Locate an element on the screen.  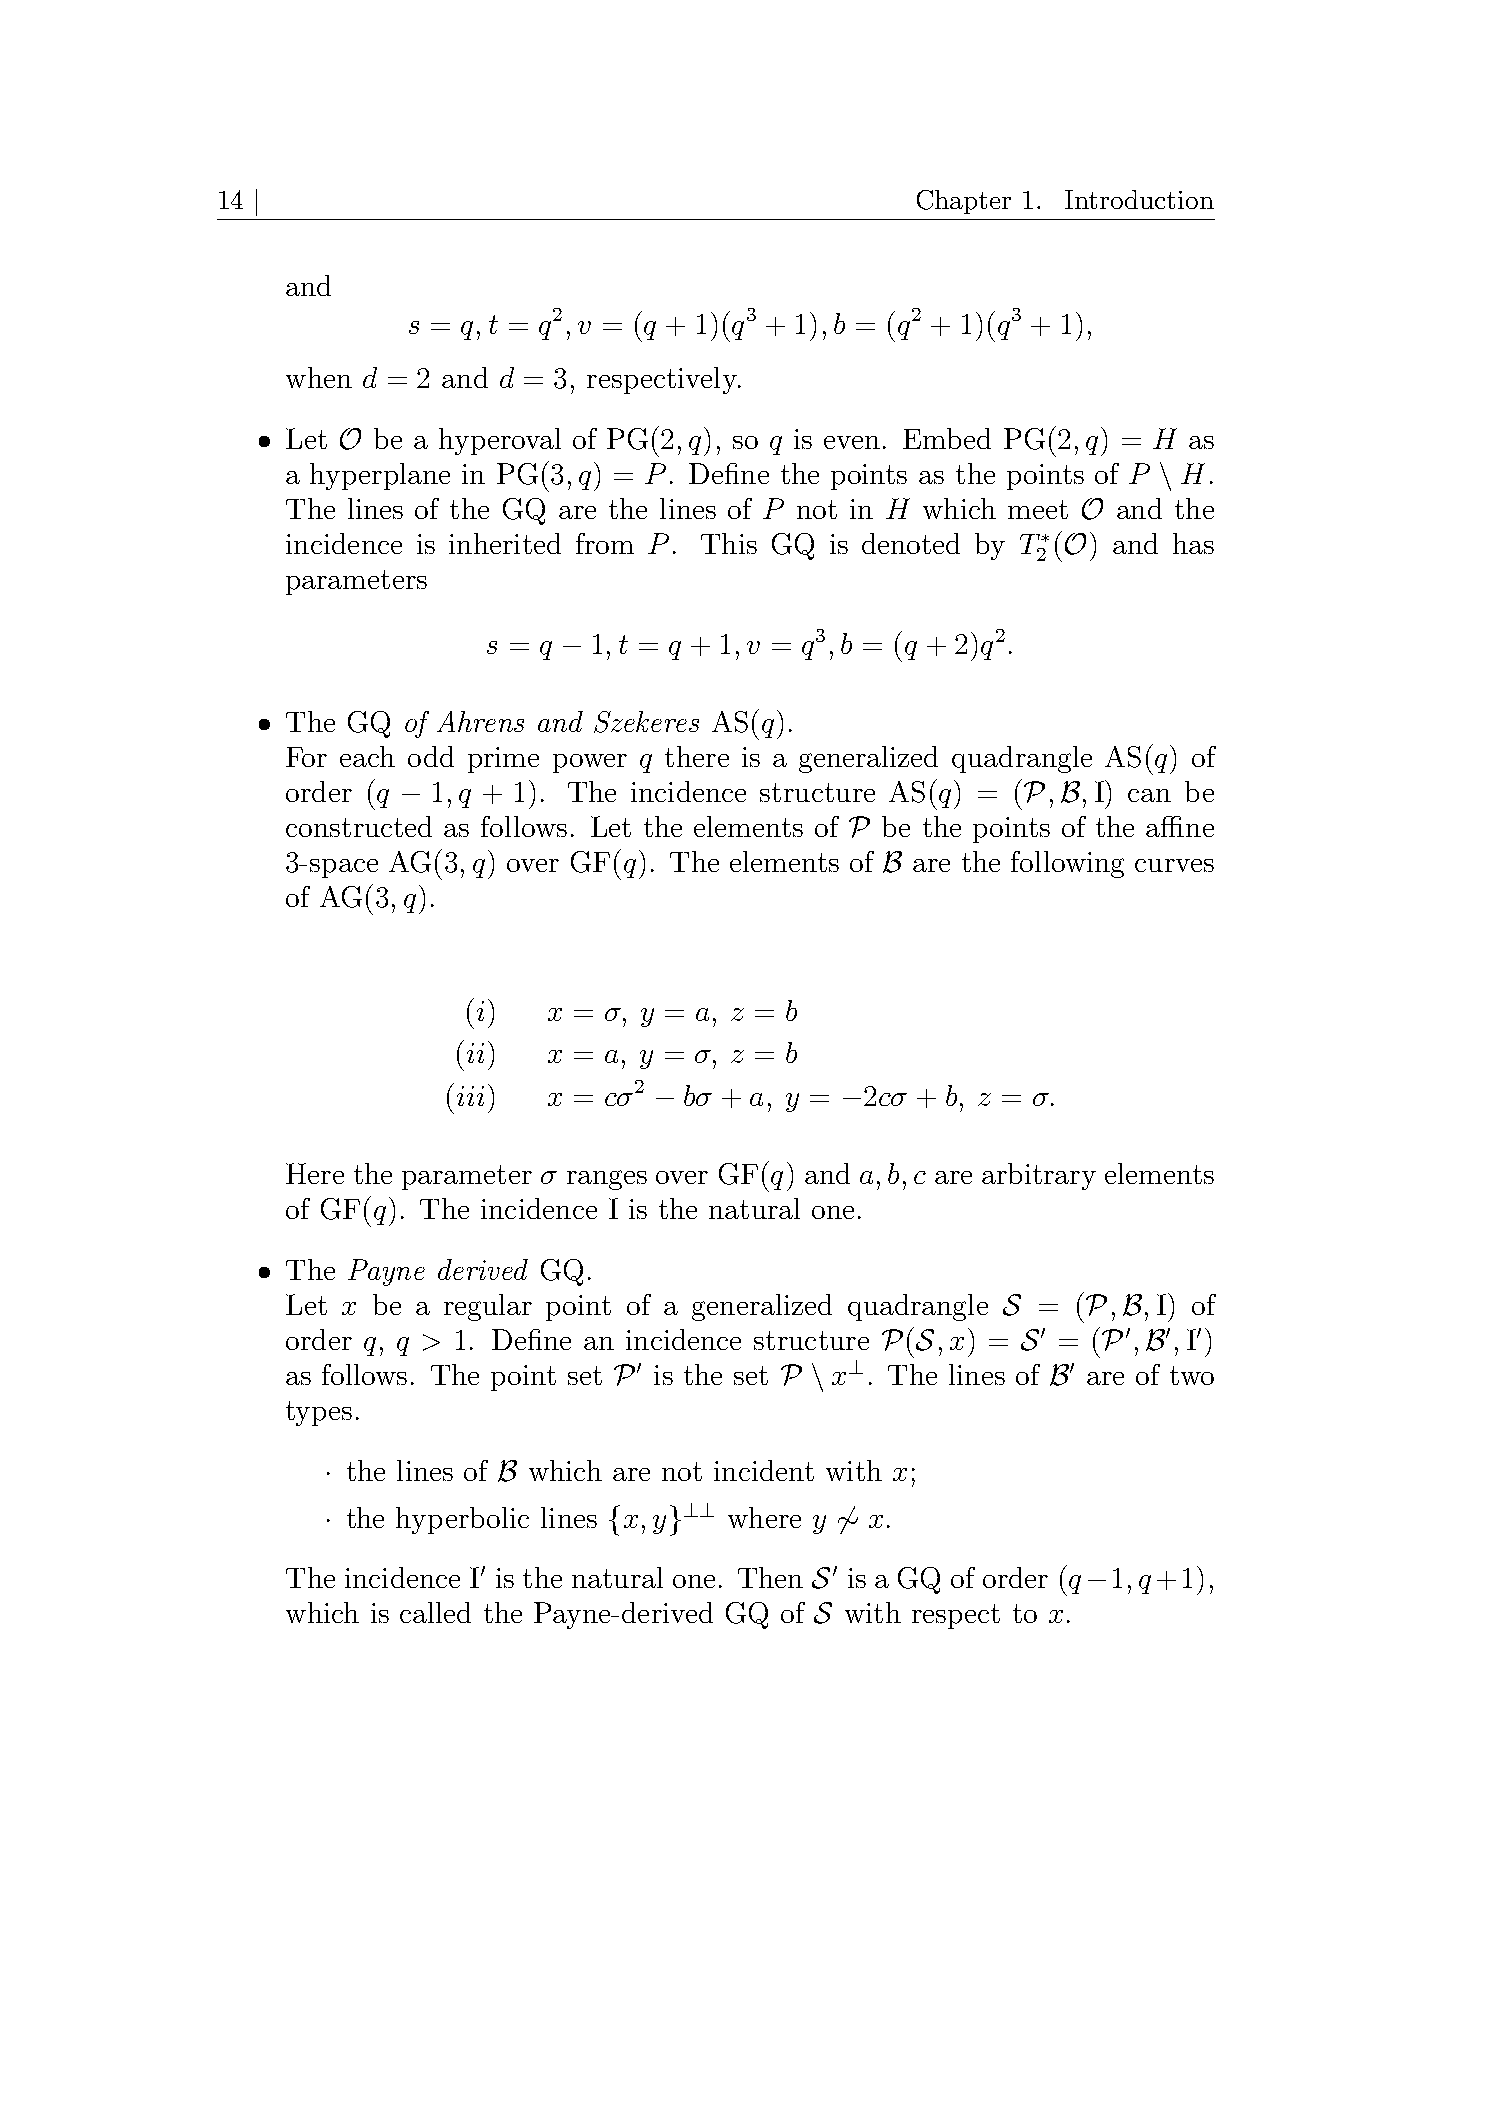
regular is located at coordinates (488, 1307).
